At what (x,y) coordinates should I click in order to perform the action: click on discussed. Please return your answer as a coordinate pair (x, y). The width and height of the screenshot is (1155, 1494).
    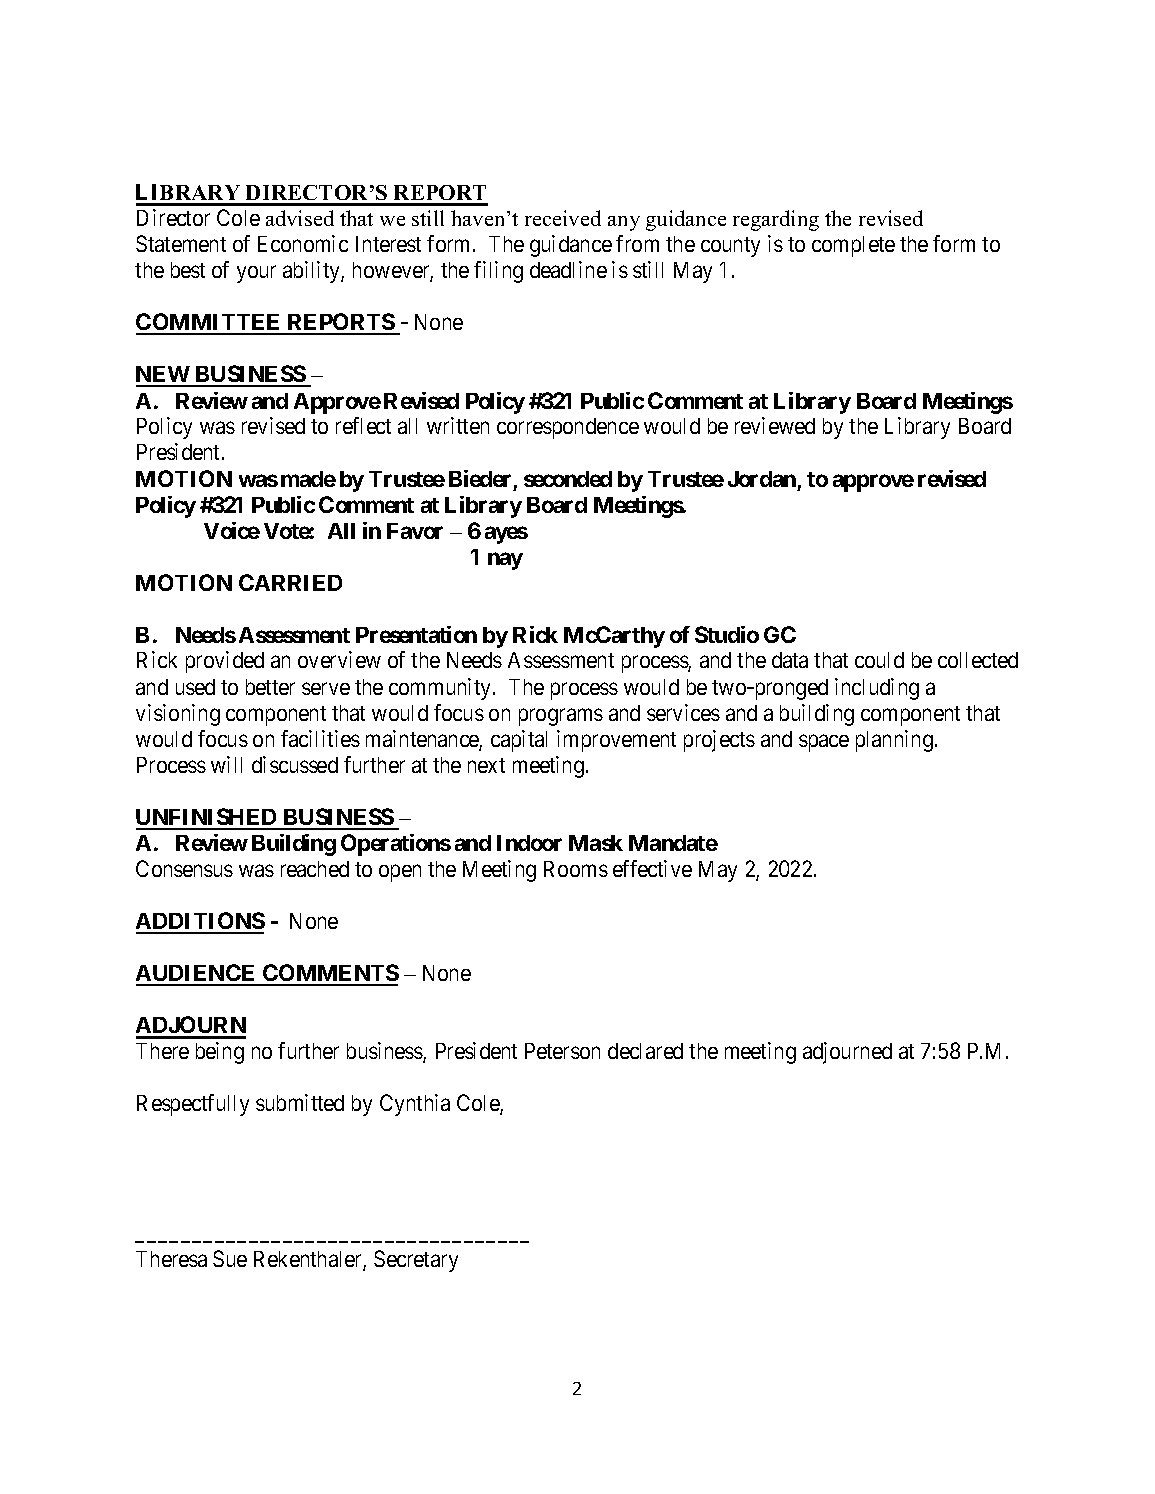
    Looking at the image, I should click on (295, 764).
